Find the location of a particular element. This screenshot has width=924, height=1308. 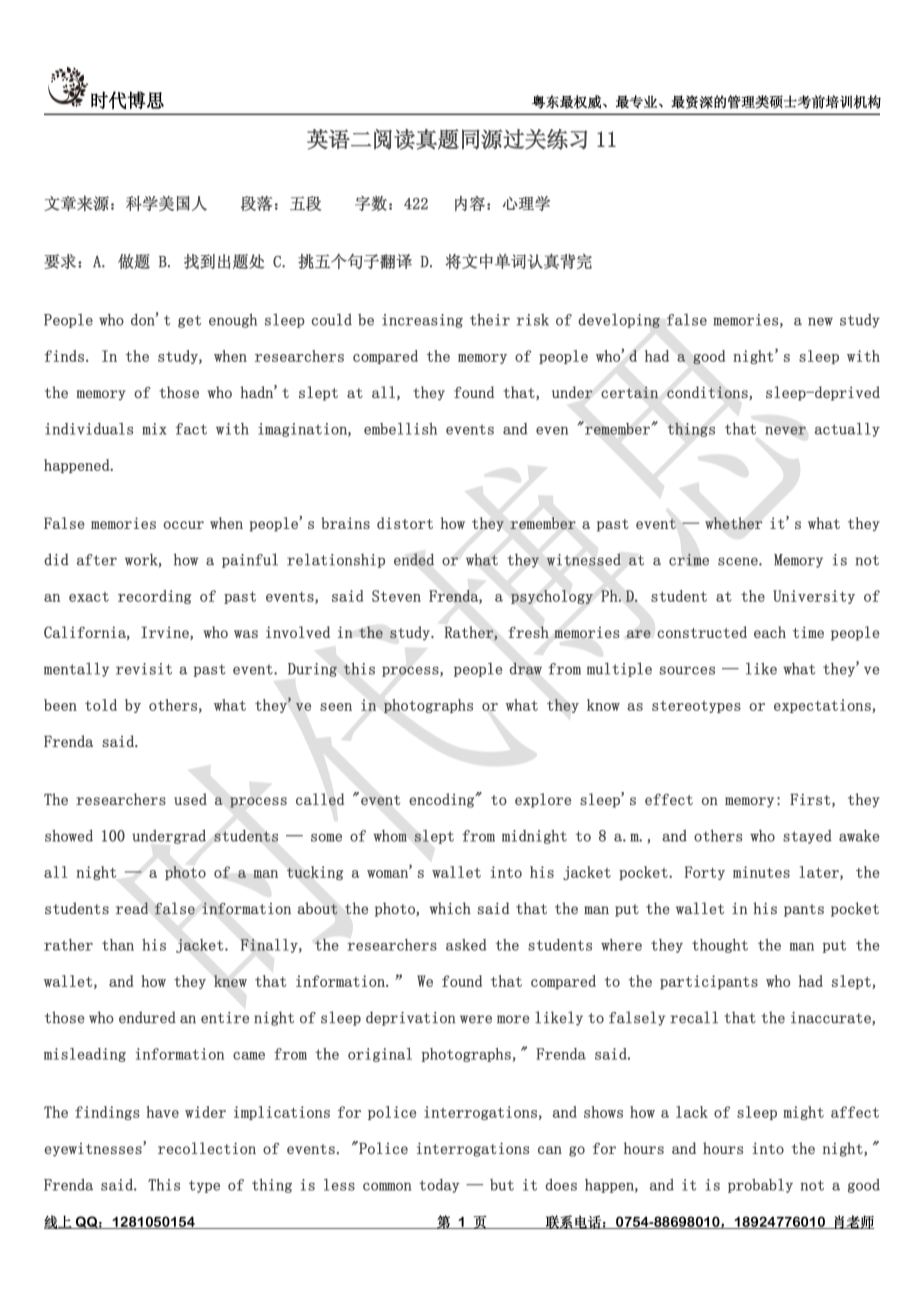

increasing is located at coordinates (422, 321).
